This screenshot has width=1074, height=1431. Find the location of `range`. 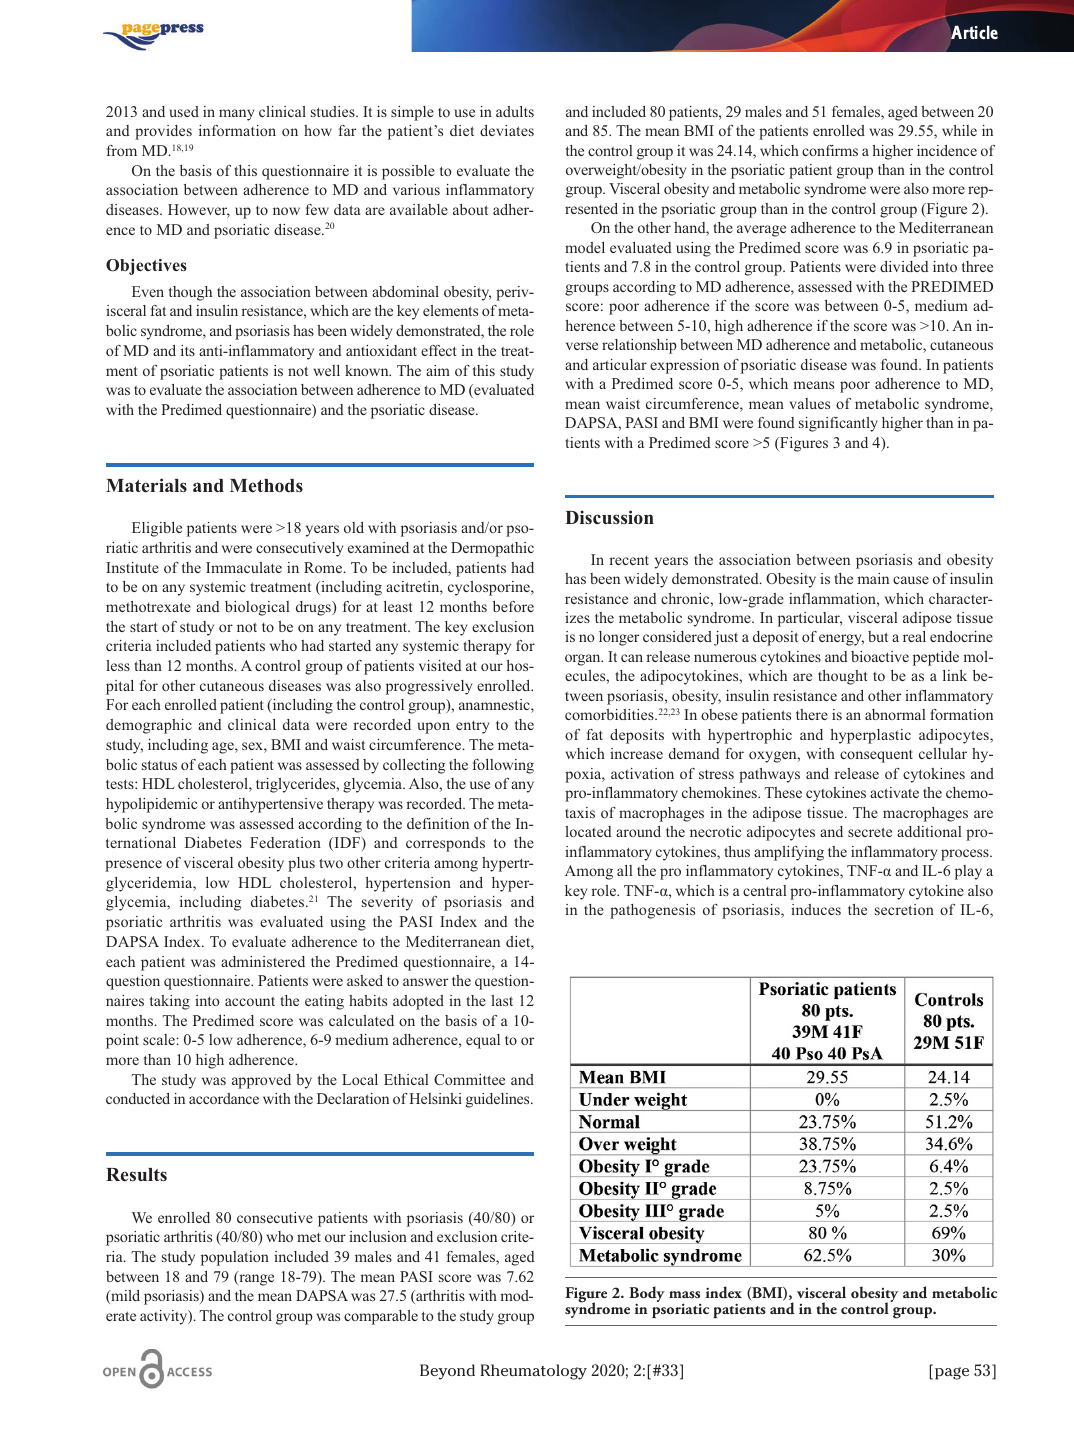

range is located at coordinates (255, 1279).
